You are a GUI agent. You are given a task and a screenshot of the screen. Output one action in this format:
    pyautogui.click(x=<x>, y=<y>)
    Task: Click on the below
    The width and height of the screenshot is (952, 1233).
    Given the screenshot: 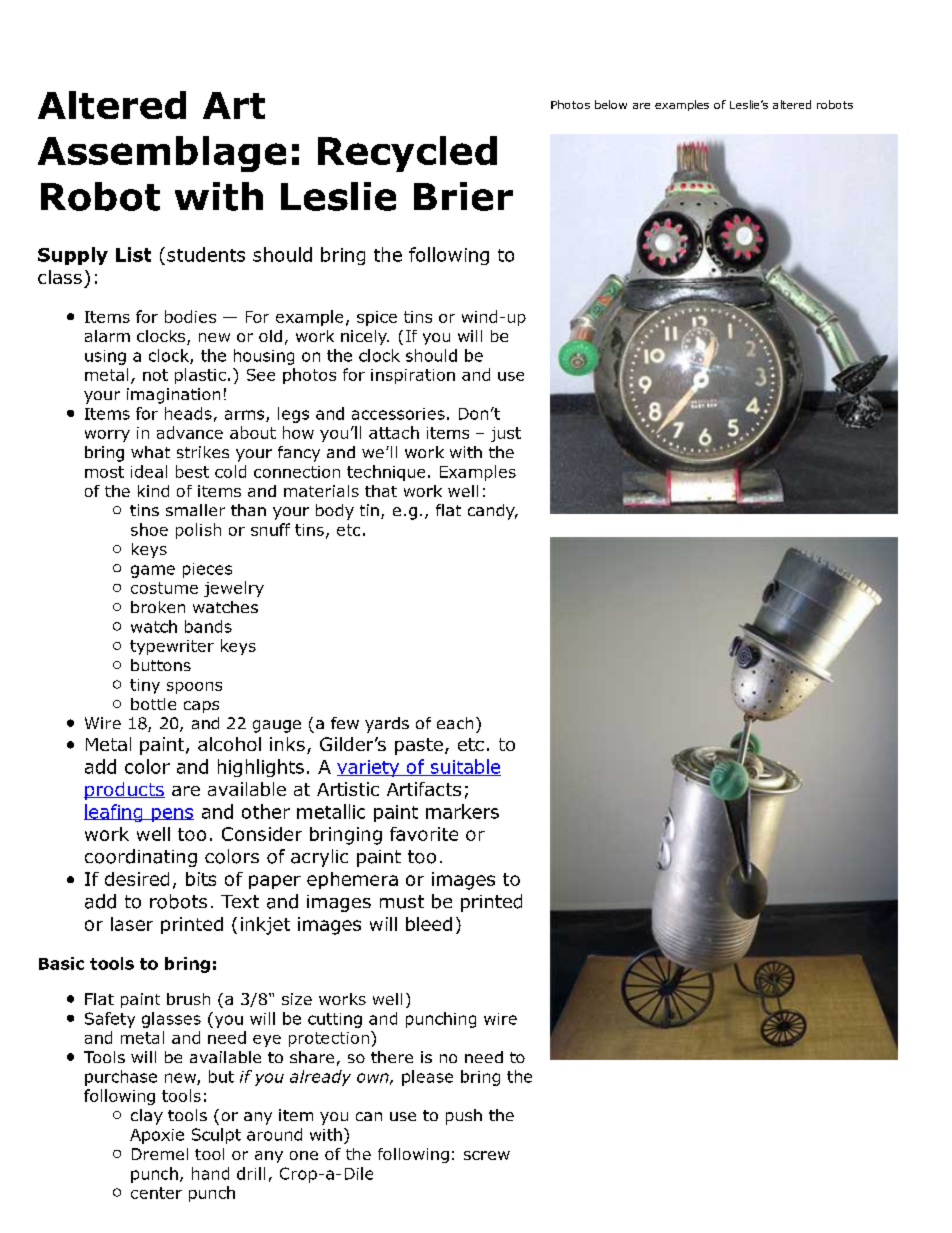 What is the action you would take?
    pyautogui.click(x=611, y=104)
